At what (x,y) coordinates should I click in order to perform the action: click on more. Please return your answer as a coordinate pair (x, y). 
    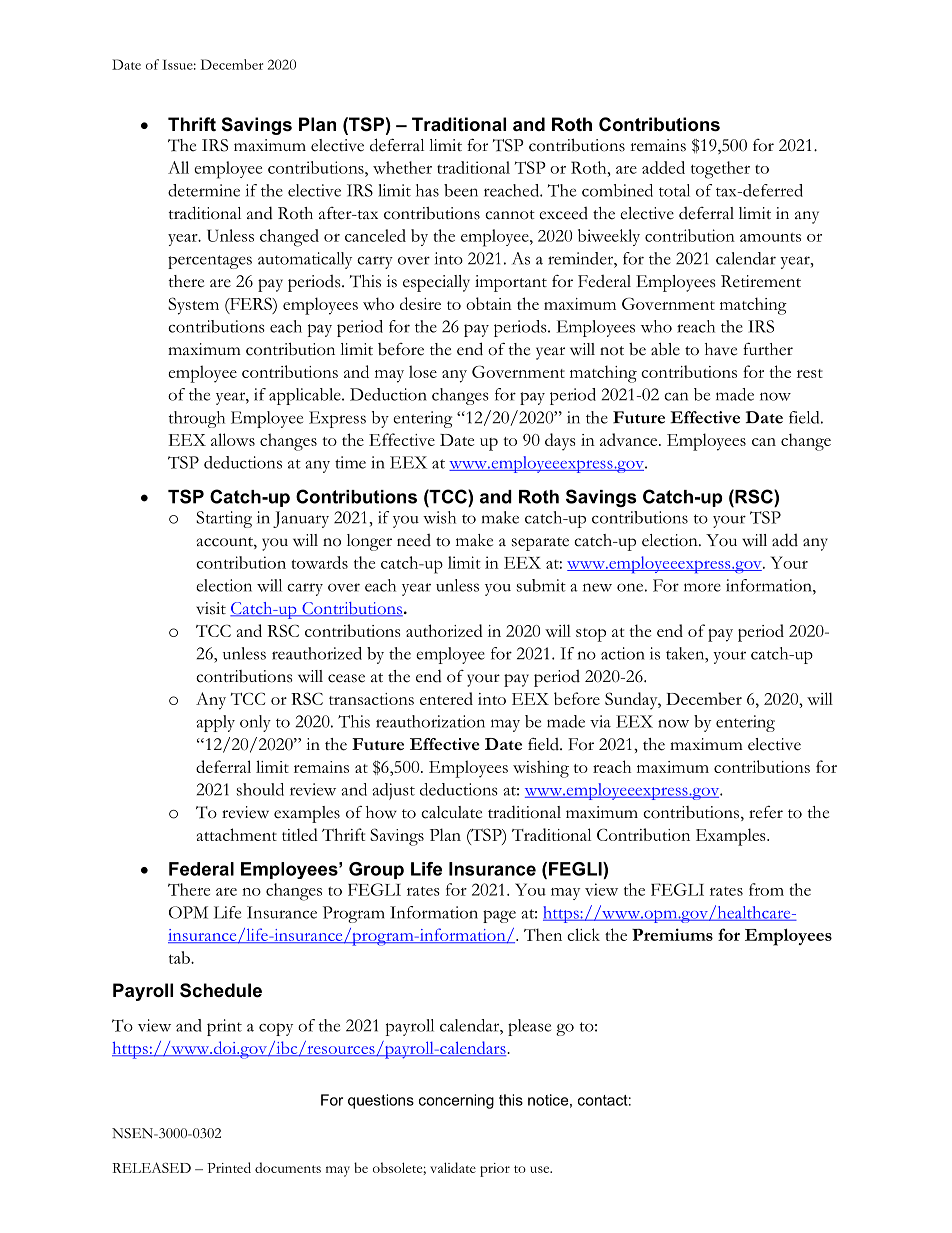
    Looking at the image, I should click on (702, 587).
